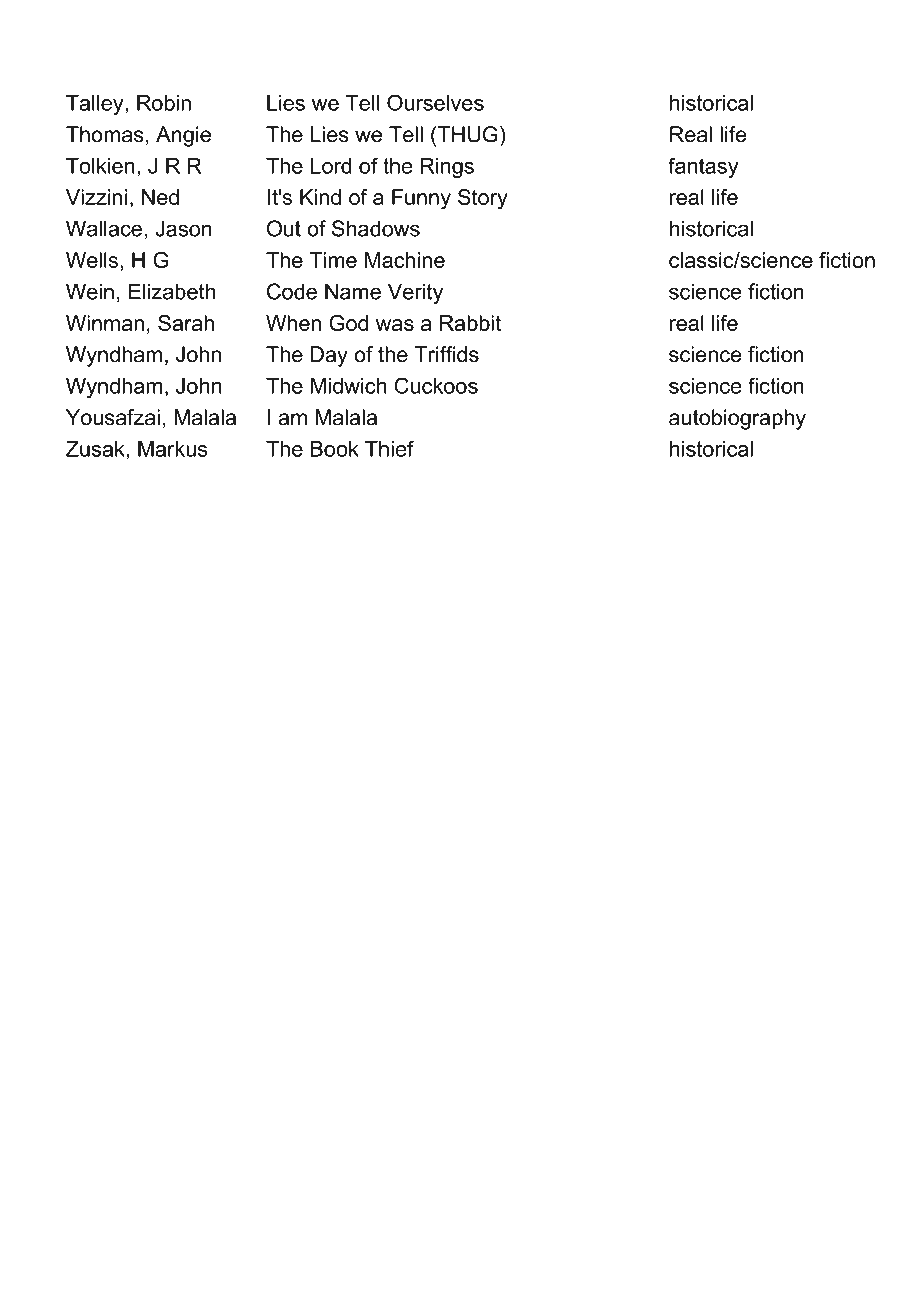 The height and width of the screenshot is (1308, 924). I want to click on autobiography, so click(737, 419).
